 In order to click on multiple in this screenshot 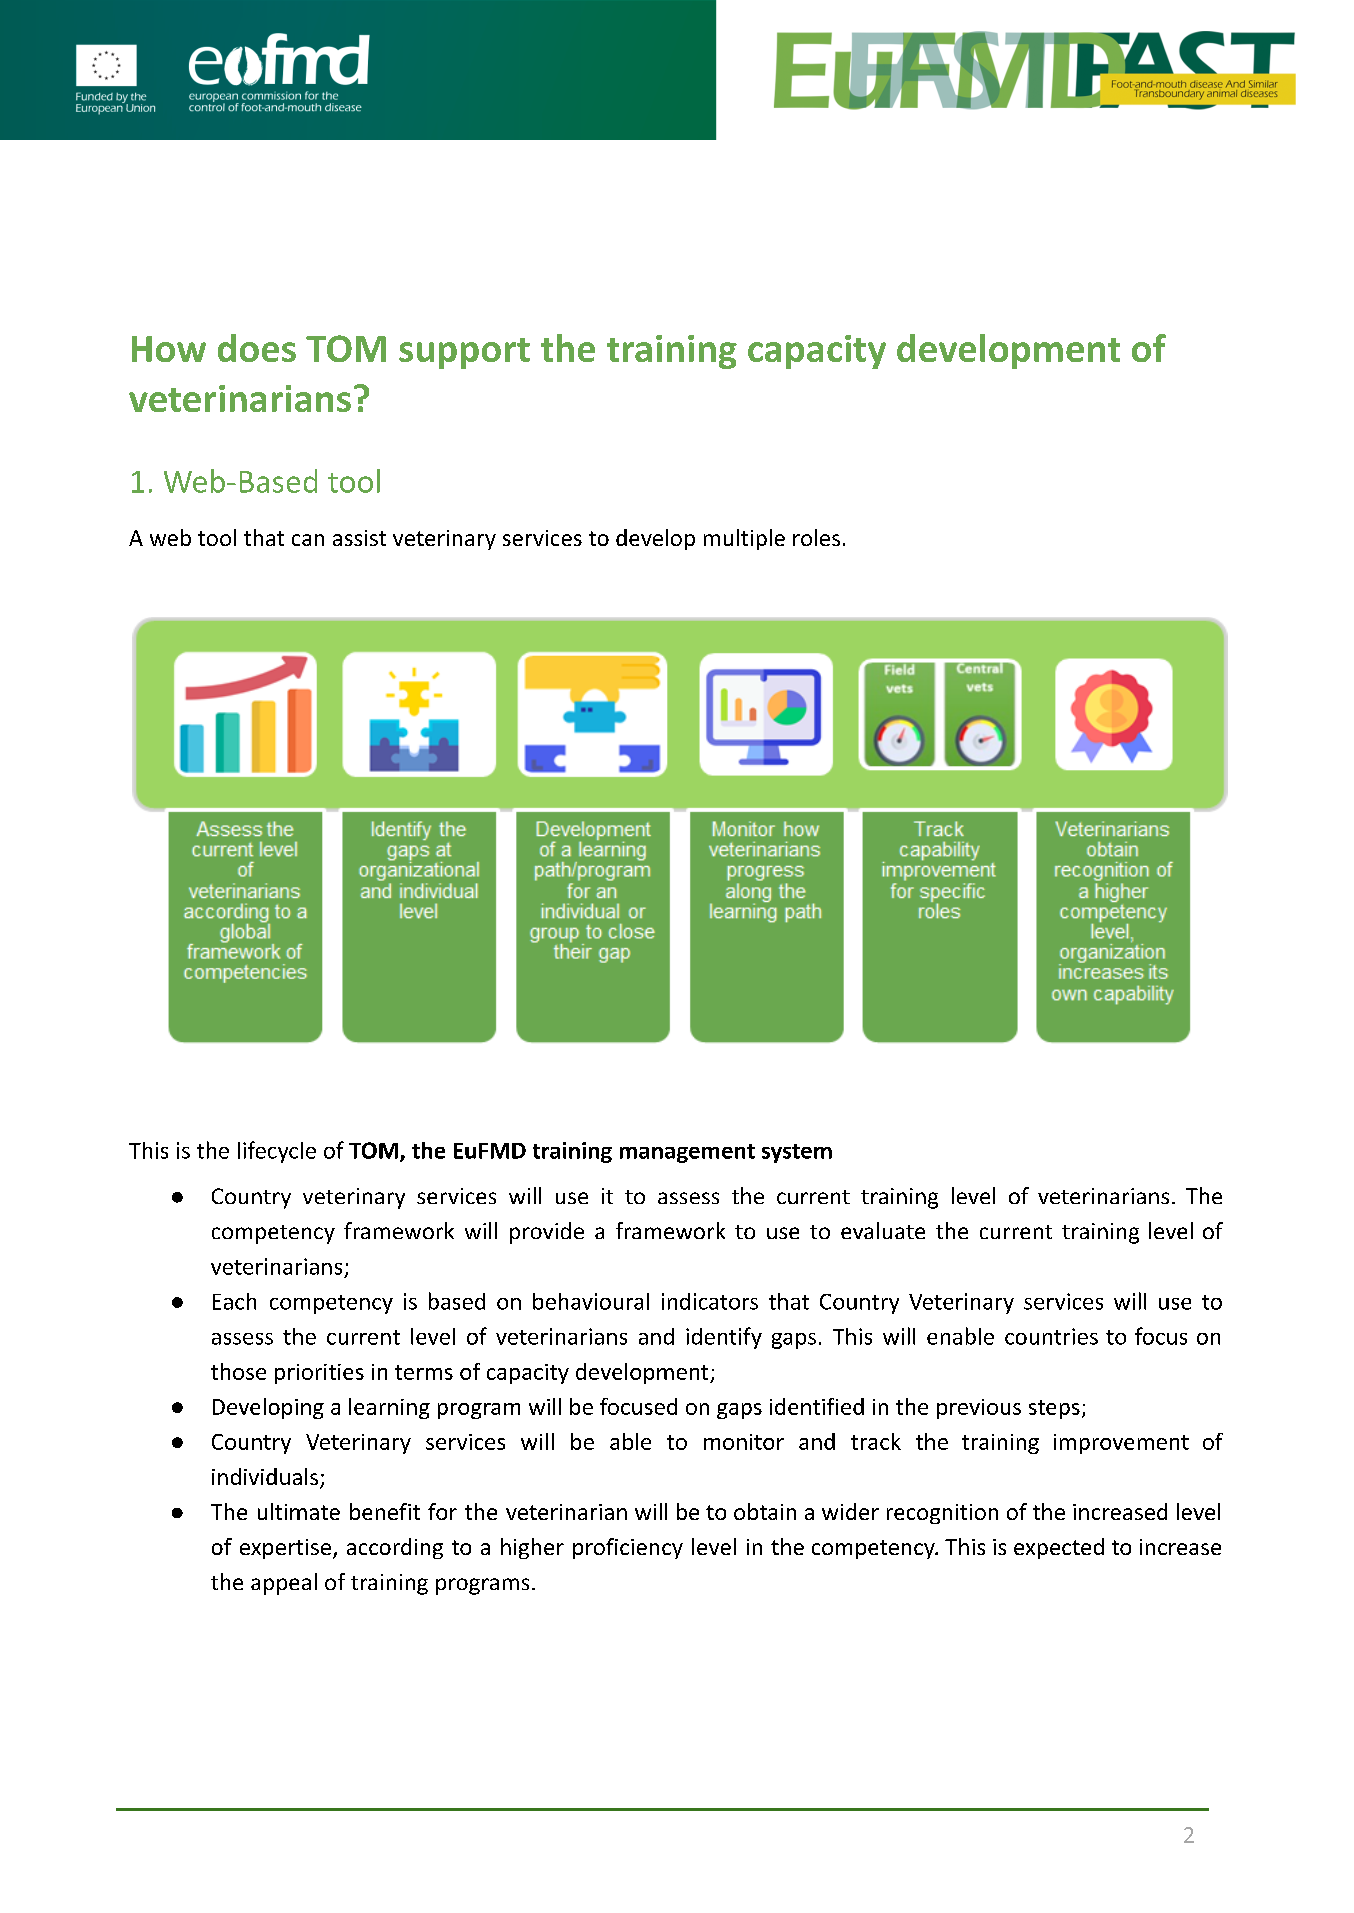, I will do `click(744, 539)`.
